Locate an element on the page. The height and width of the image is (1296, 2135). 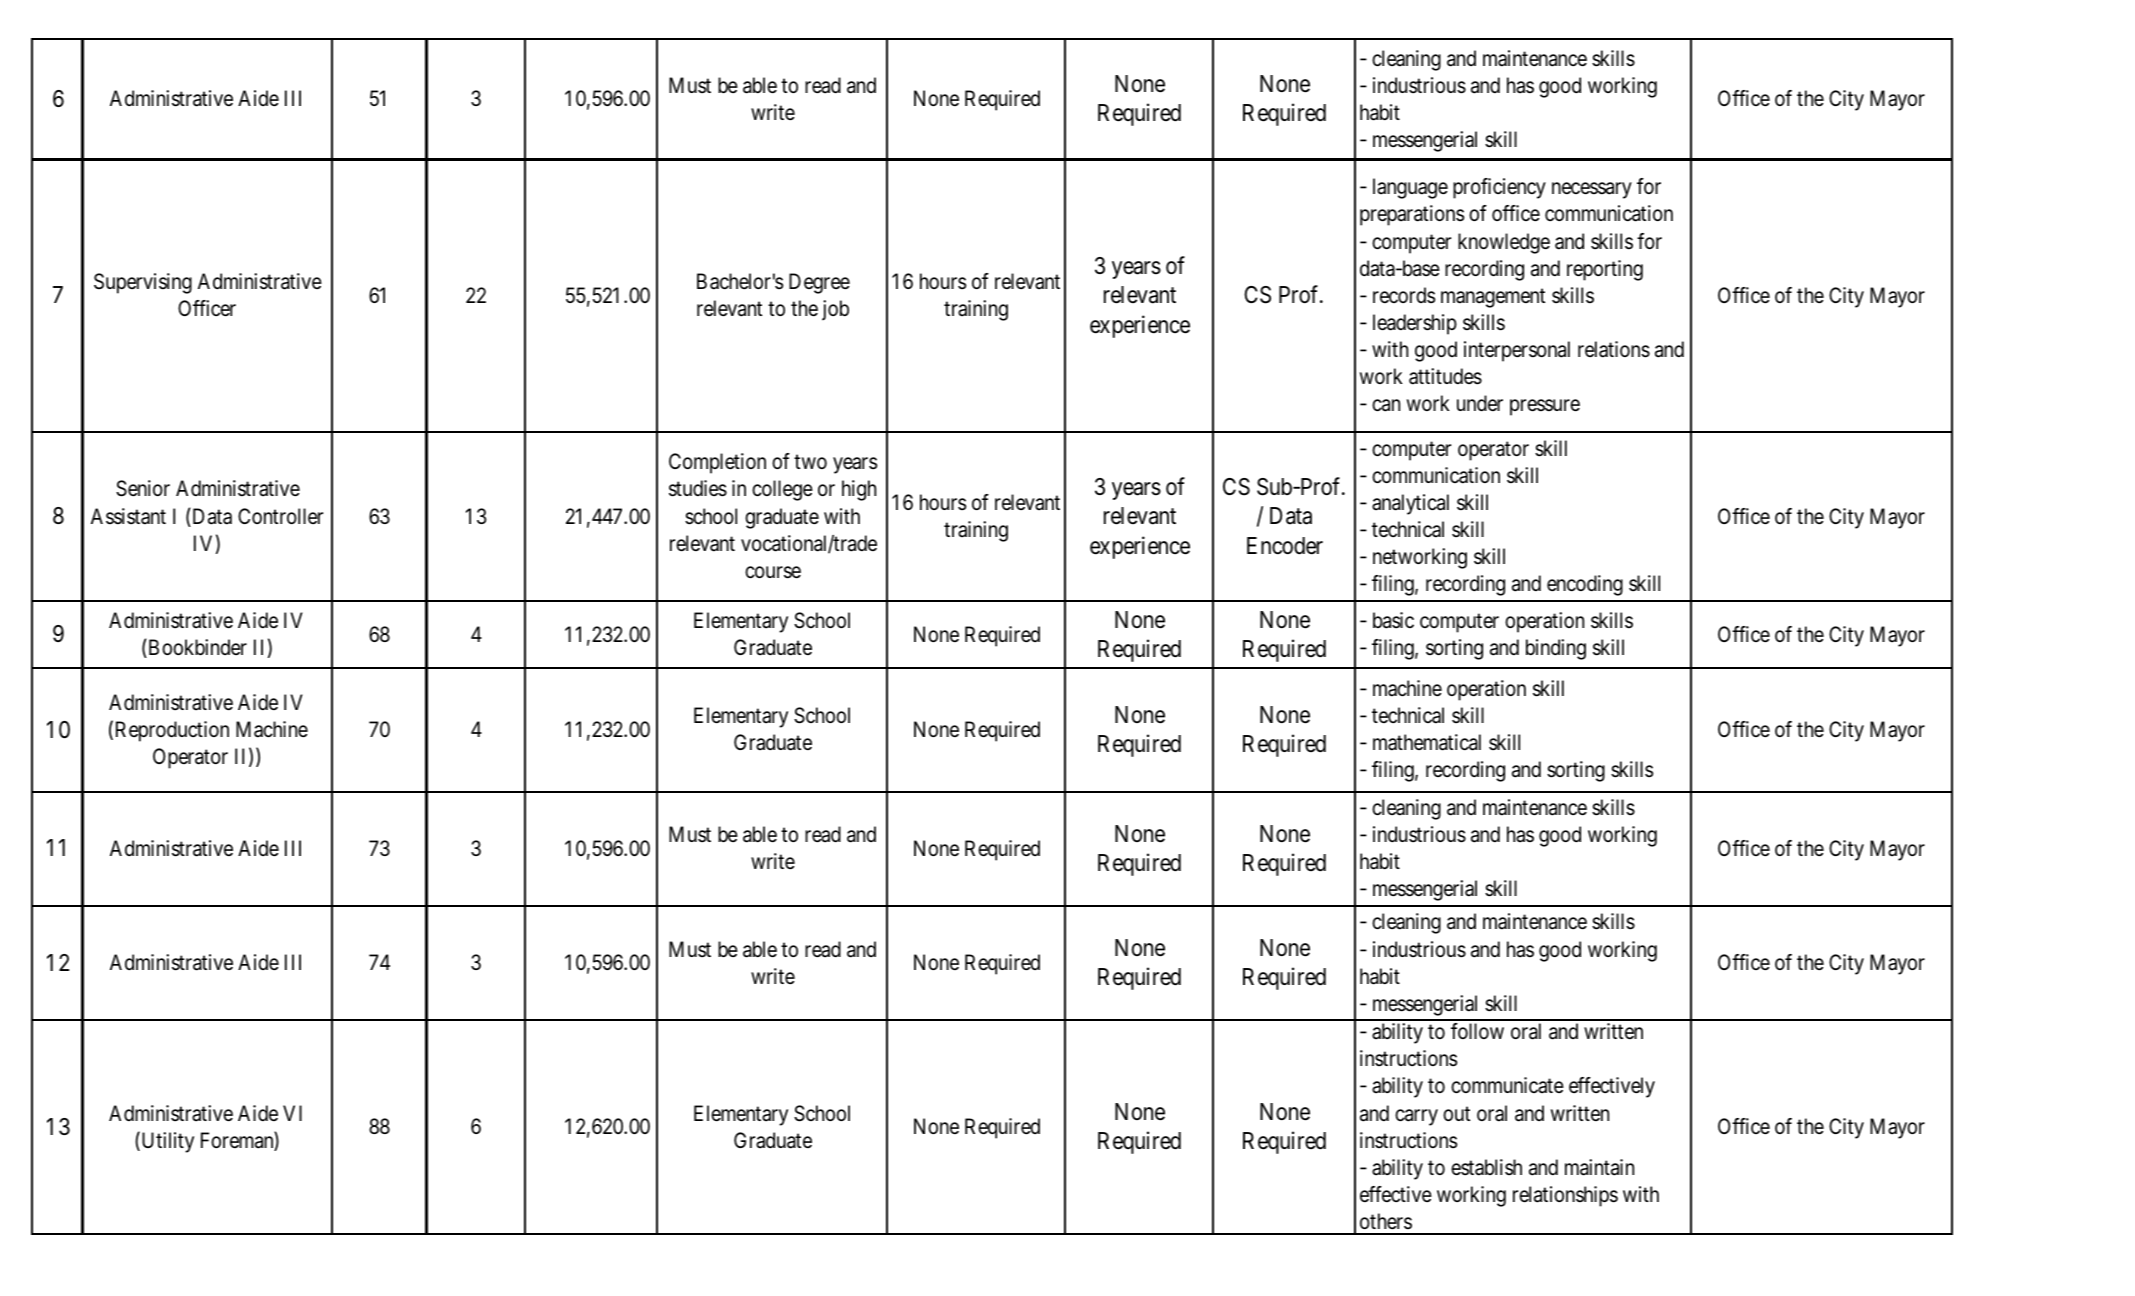
Controller is located at coordinates (280, 516).
